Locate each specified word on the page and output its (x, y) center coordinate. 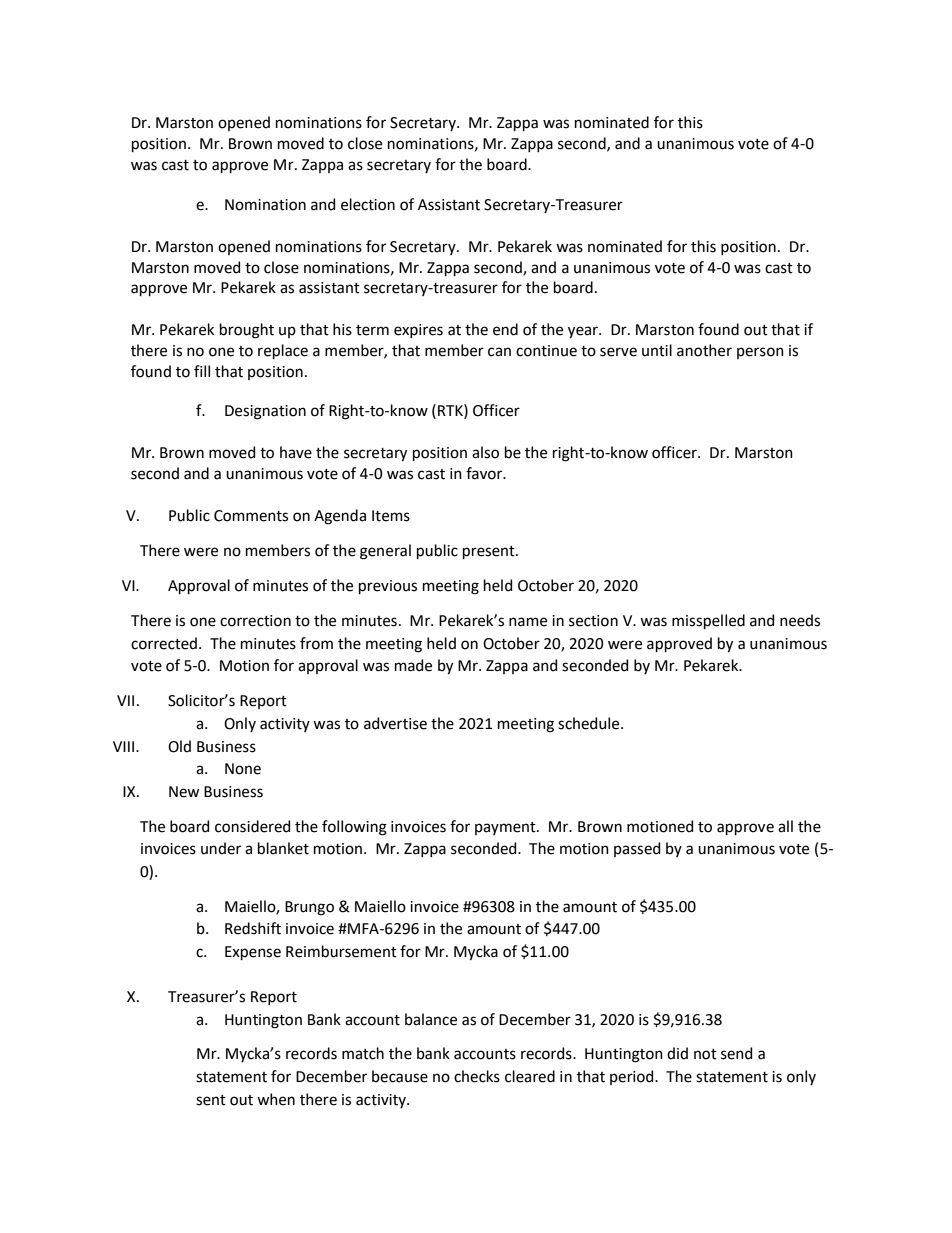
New (184, 792)
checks (477, 1076)
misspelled (708, 621)
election (368, 204)
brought (247, 331)
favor (485, 473)
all (785, 826)
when (276, 1099)
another (704, 350)
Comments (251, 516)
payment (506, 828)
